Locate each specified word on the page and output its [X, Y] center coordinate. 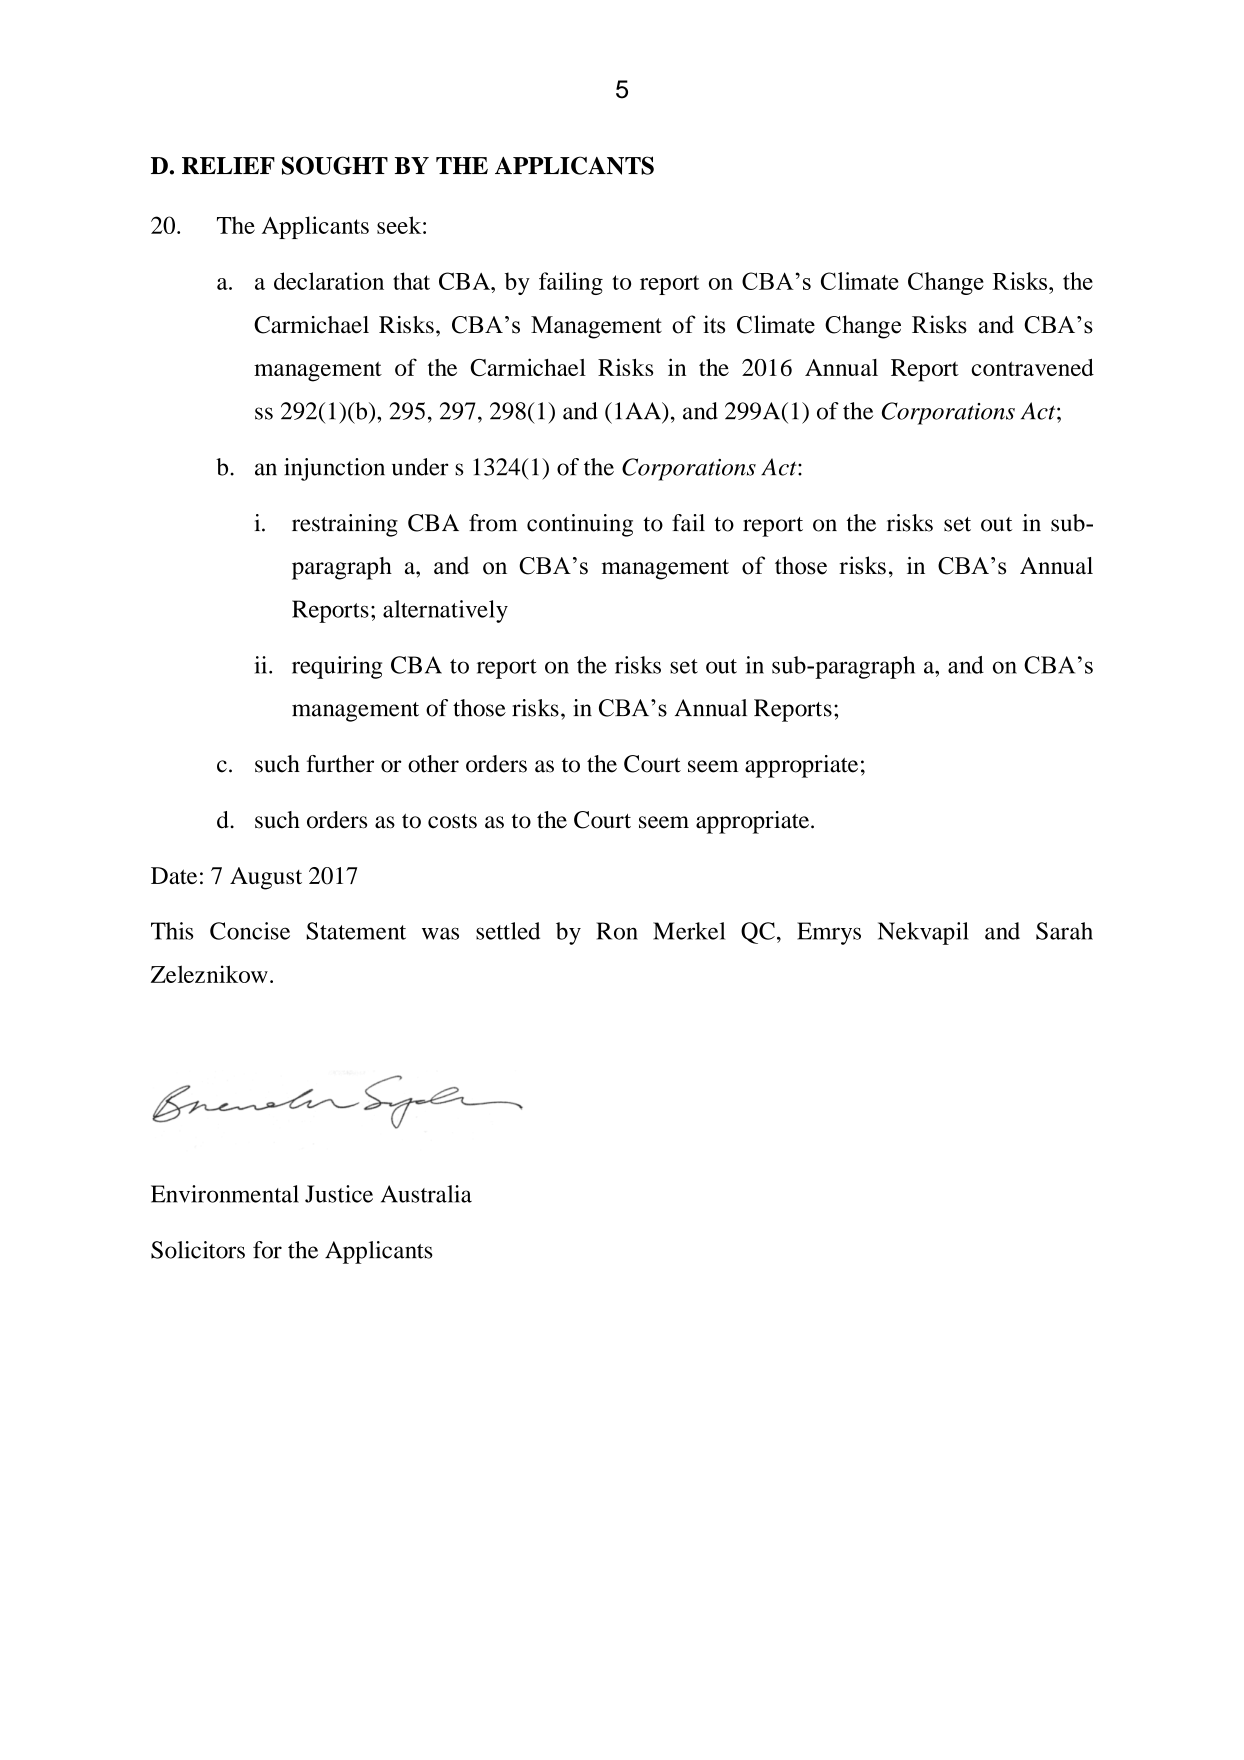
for [267, 1250]
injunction [334, 469]
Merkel [689, 931]
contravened [1032, 367]
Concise [250, 931]
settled [508, 931]
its [714, 324]
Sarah [1064, 931]
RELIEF [228, 165]
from [493, 523]
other [433, 764]
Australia [426, 1194]
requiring [337, 667]
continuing [580, 525]
